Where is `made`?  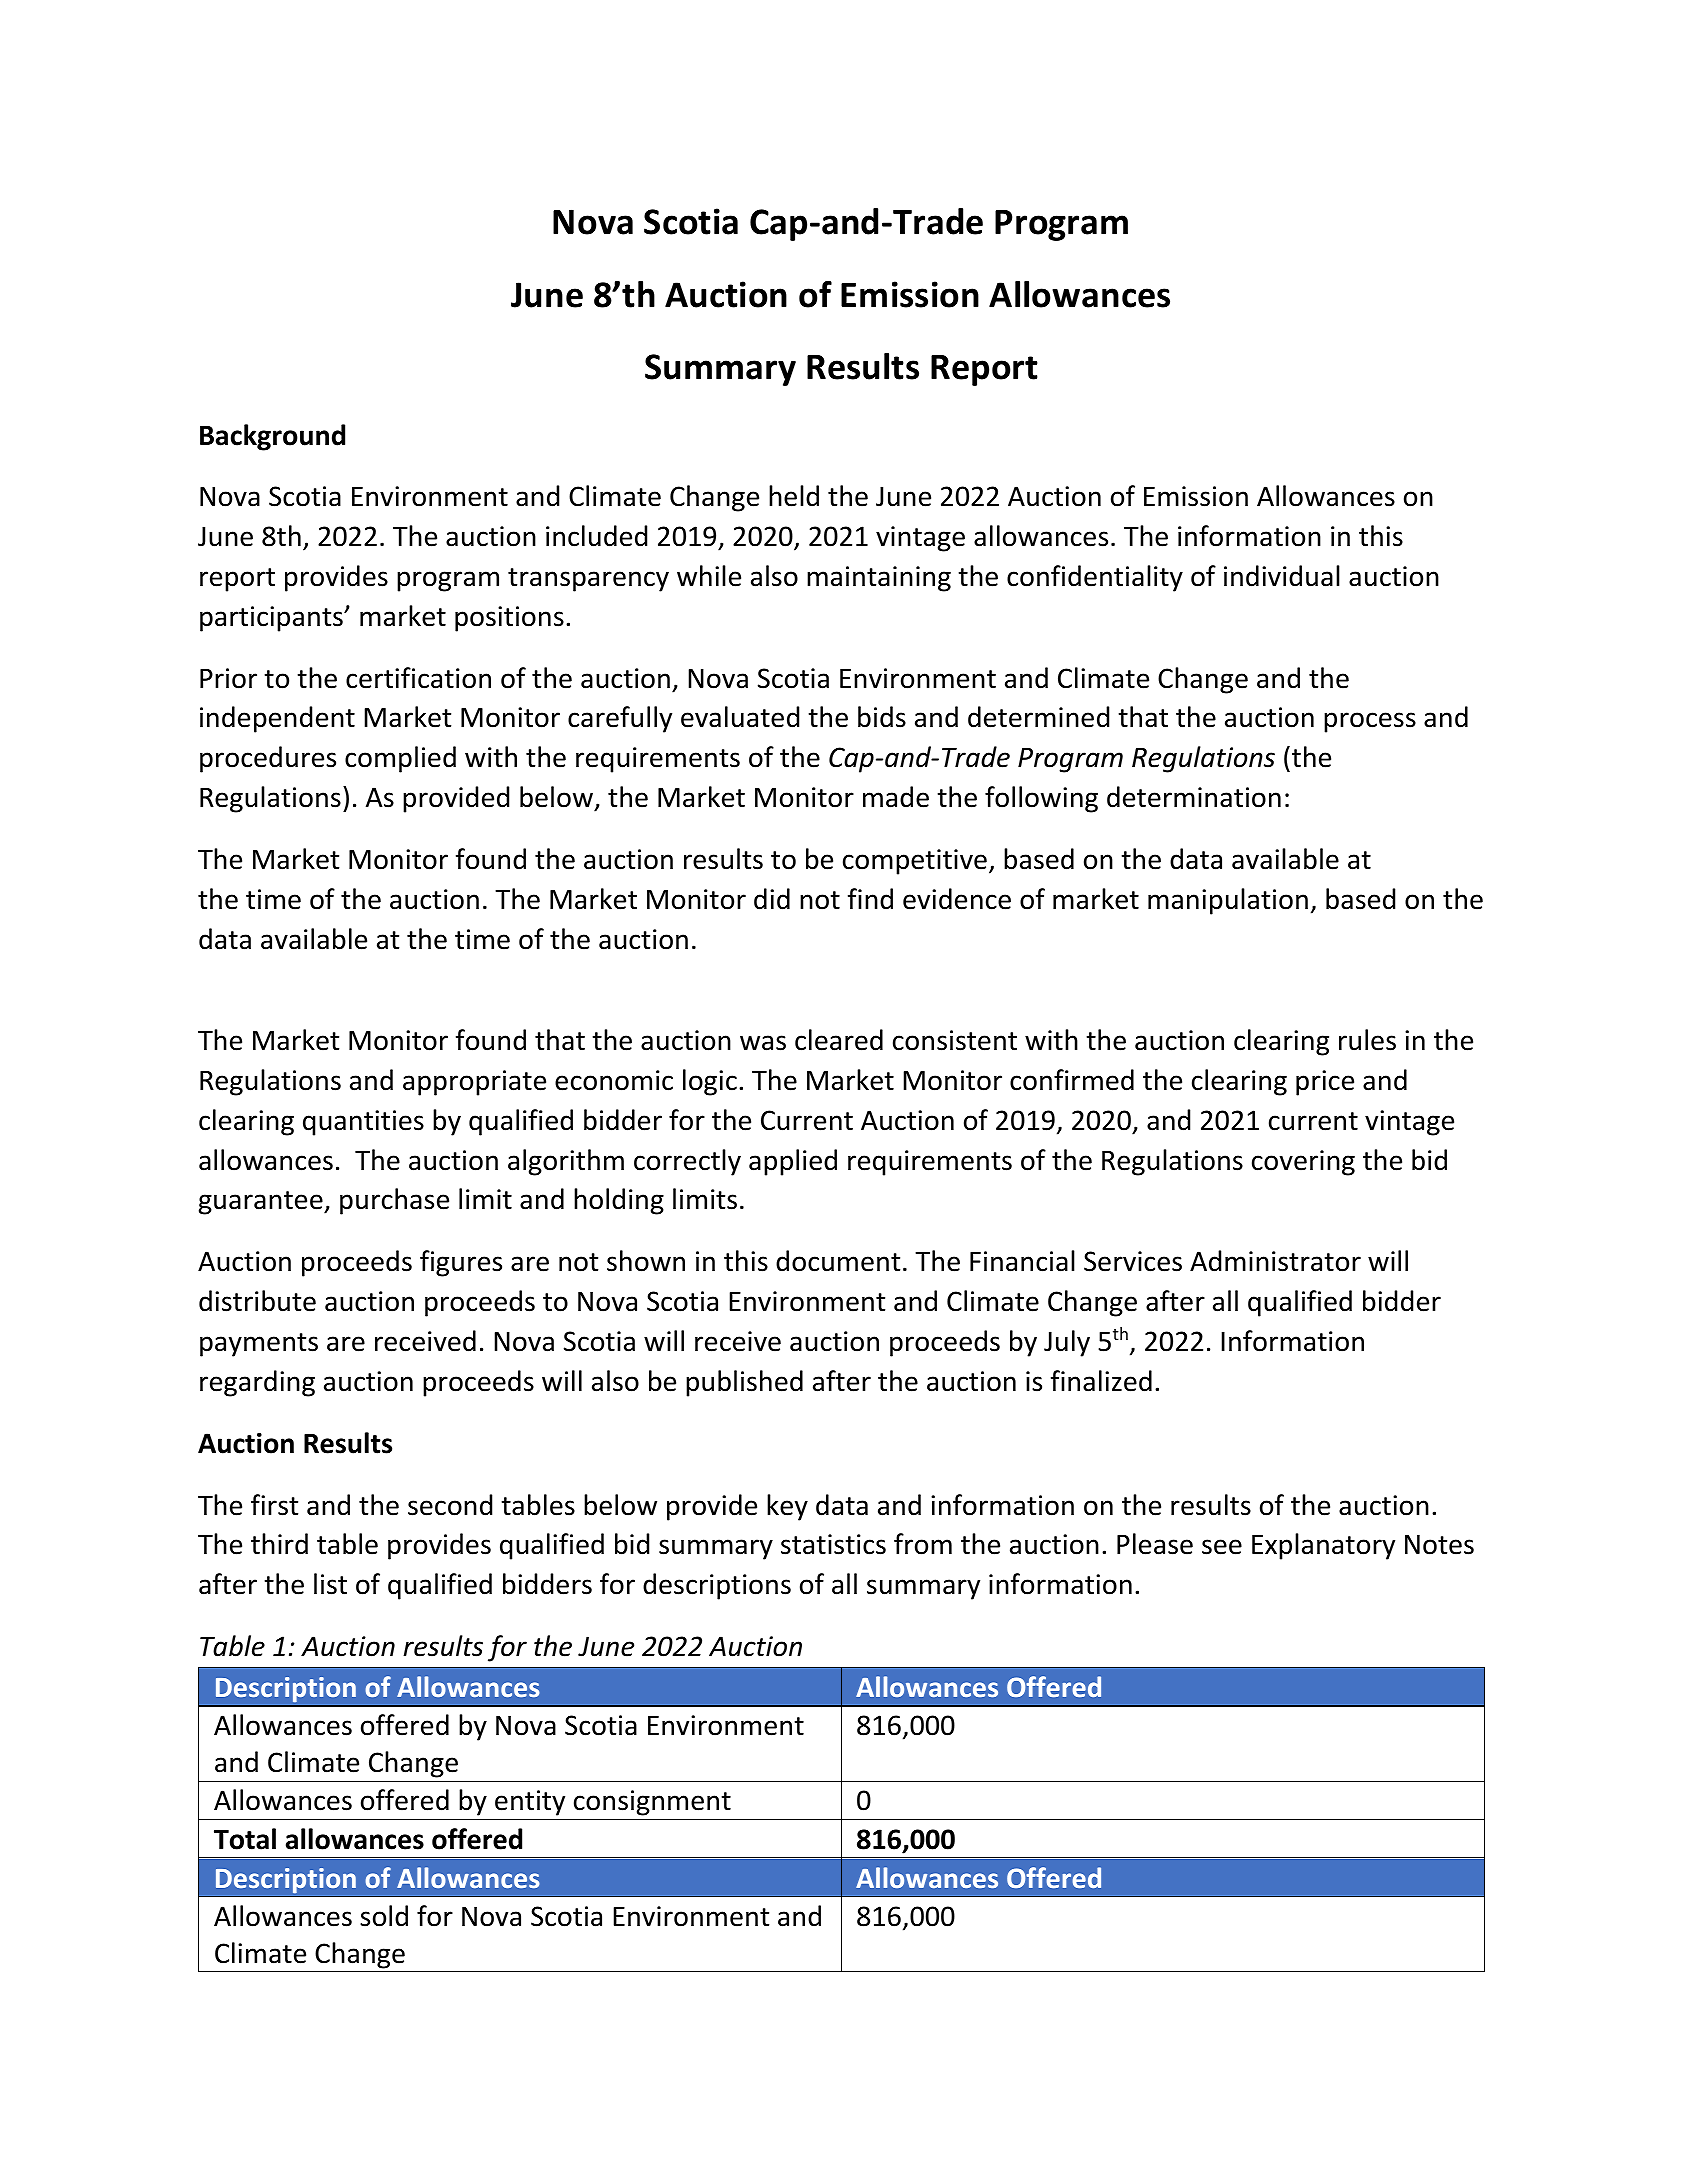 made is located at coordinates (896, 797).
